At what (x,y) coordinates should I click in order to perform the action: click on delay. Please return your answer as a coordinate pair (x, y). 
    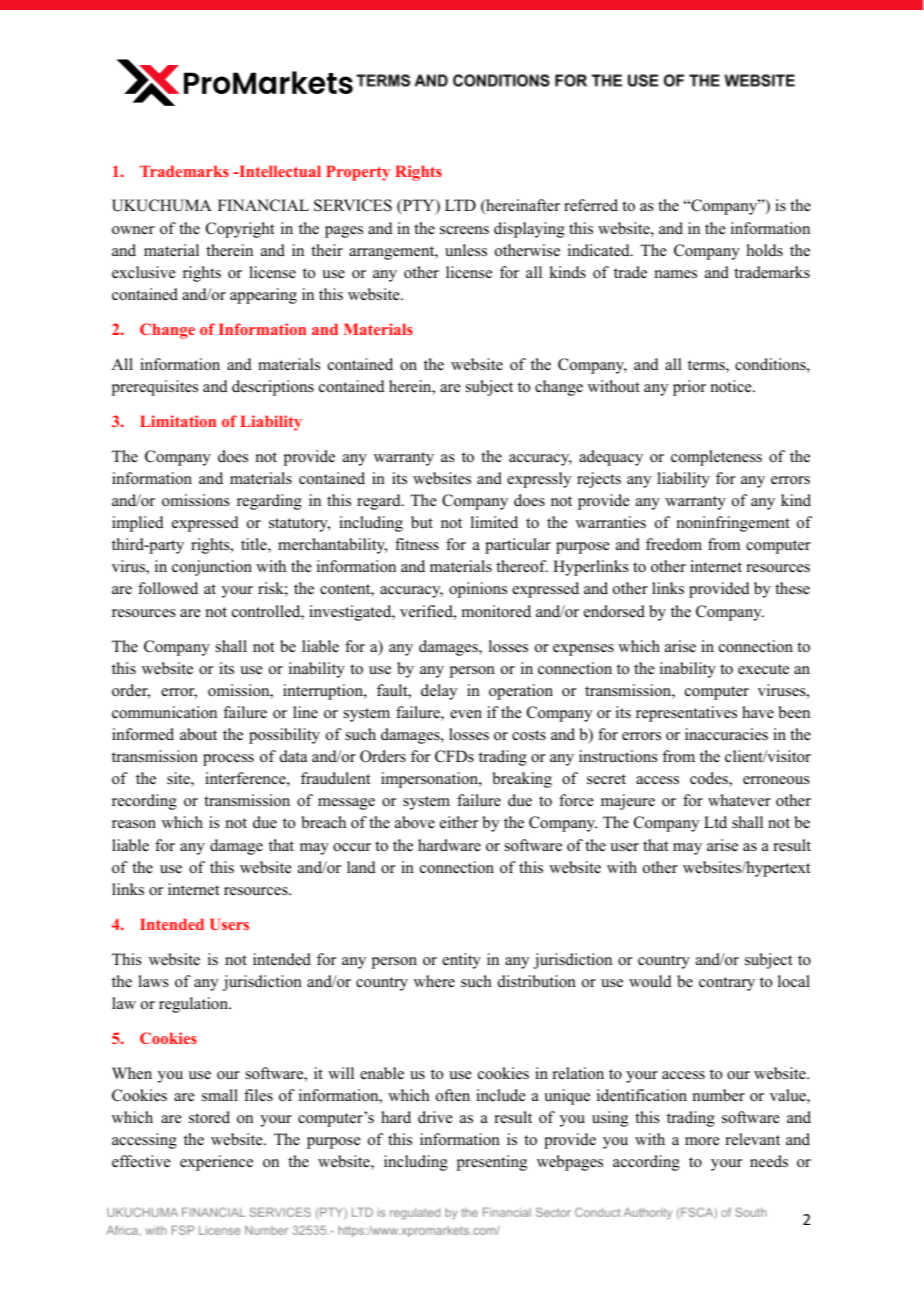
    Looking at the image, I should click on (439, 692).
